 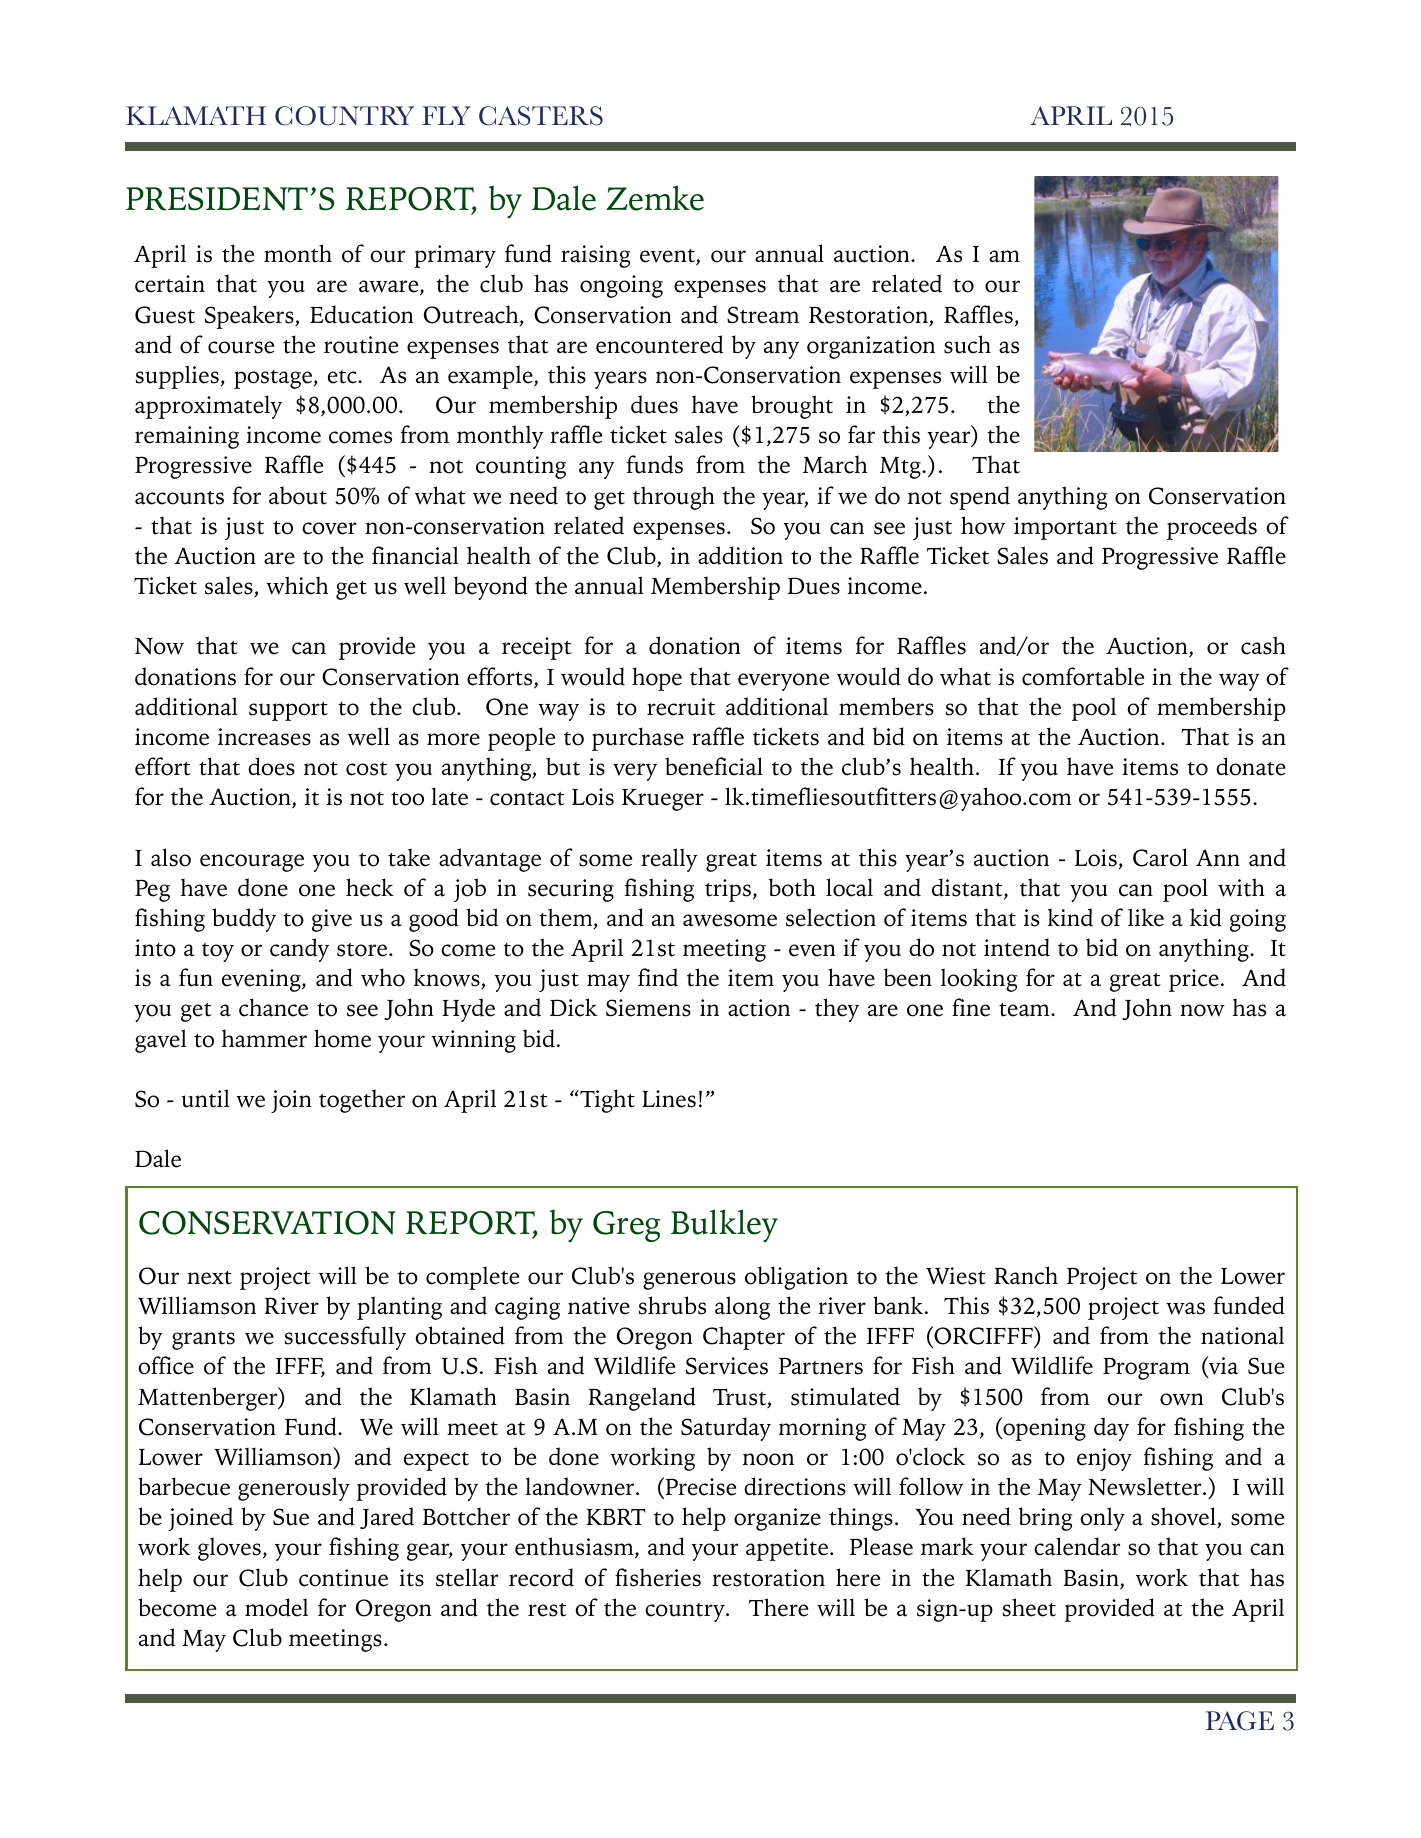 I want to click on such, so click(x=967, y=344).
